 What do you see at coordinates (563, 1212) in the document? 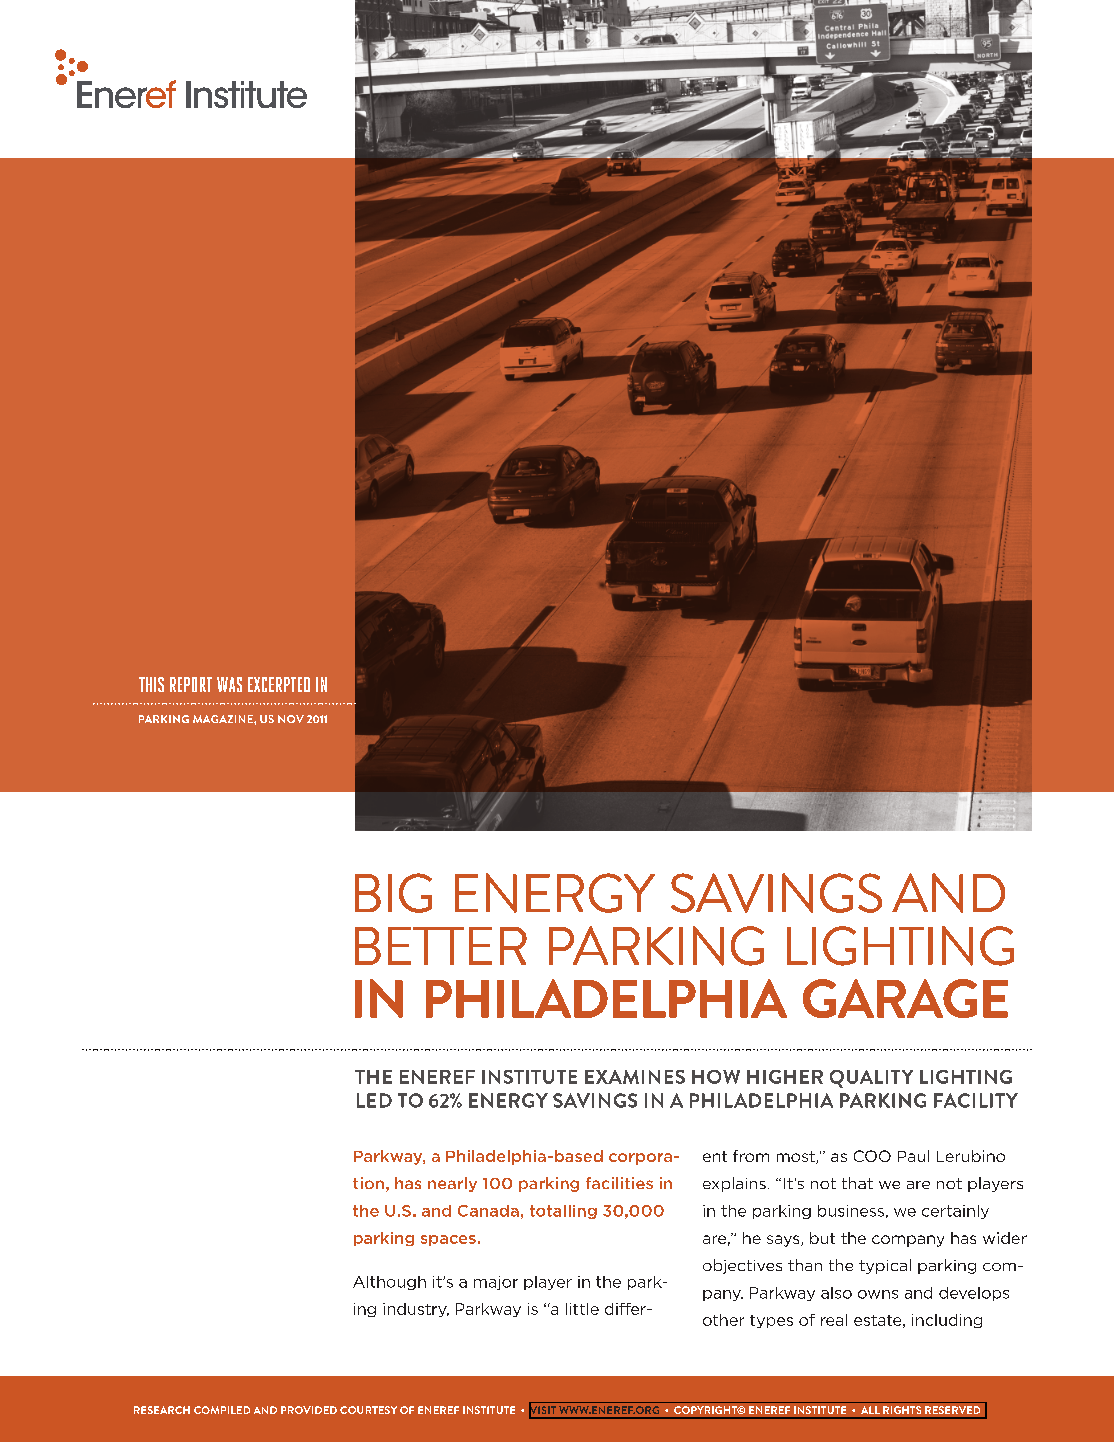
I see `totalling` at bounding box center [563, 1212].
